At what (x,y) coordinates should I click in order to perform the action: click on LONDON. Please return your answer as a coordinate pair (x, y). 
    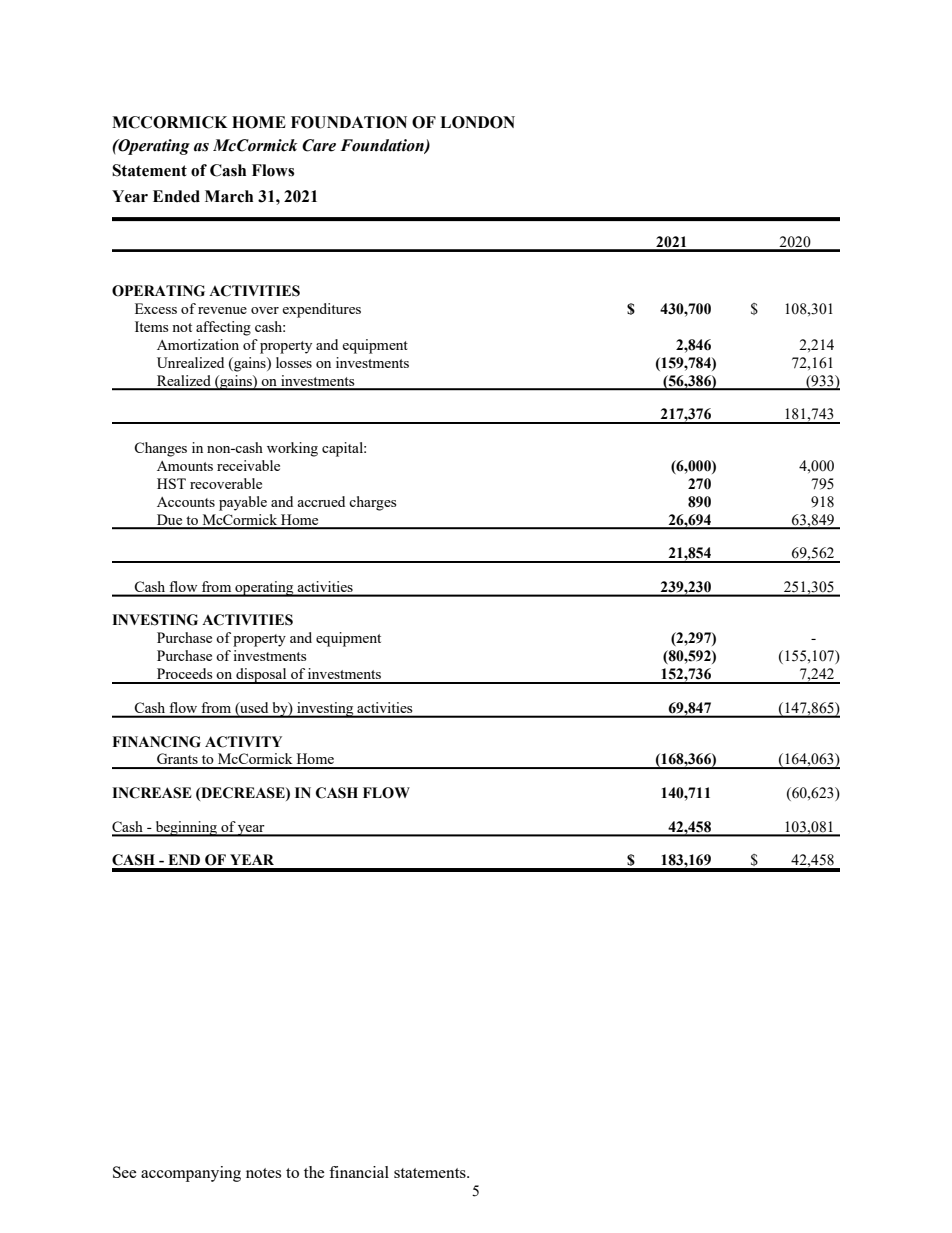
    Looking at the image, I should click on (477, 122).
